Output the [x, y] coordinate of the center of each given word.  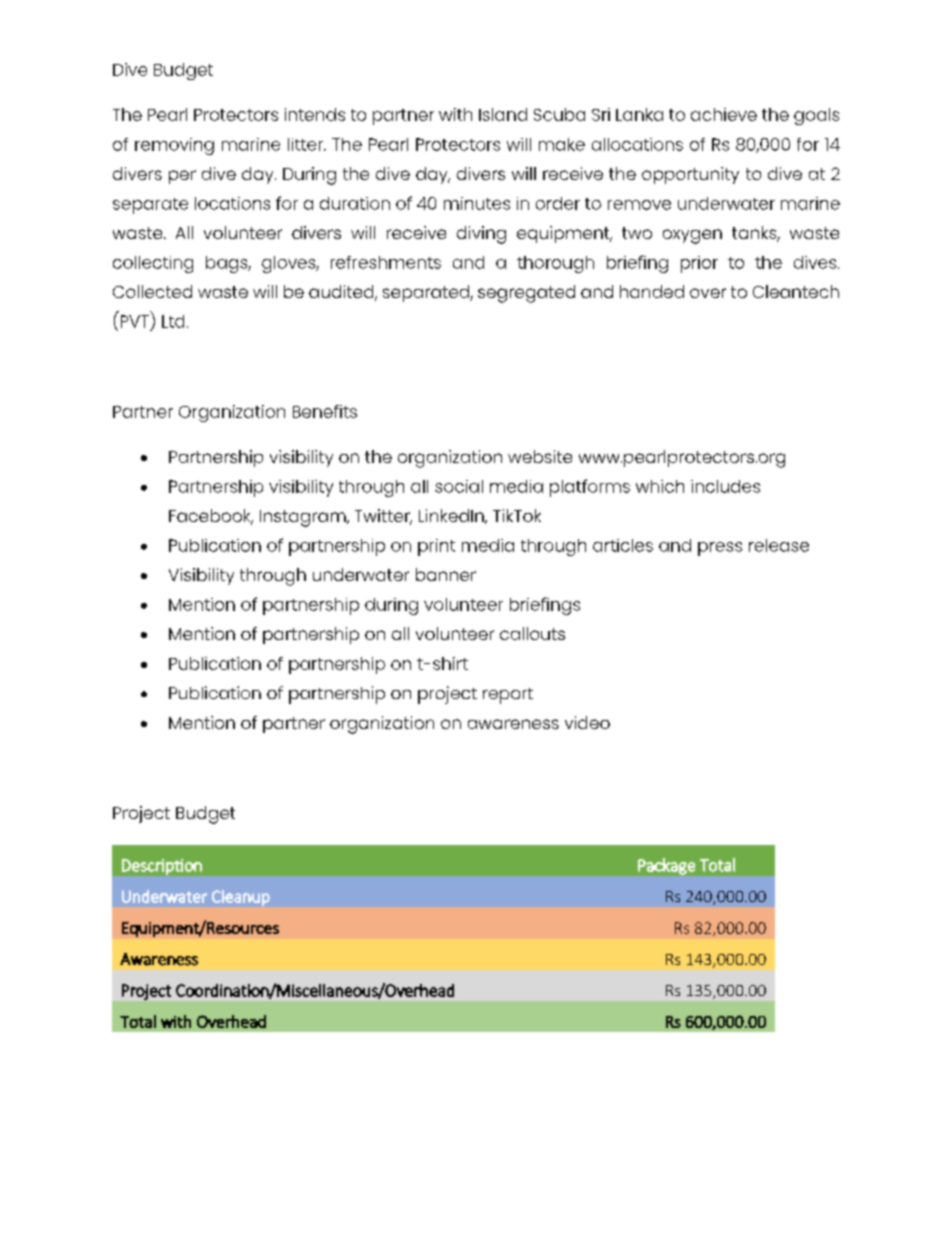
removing [174, 146]
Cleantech [796, 291]
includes [725, 486]
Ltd [173, 321]
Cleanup [241, 898]
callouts [532, 633]
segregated [526, 294]
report [508, 696]
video [587, 722]
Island [503, 114]
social [459, 486]
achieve [724, 114]
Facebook [211, 517]
